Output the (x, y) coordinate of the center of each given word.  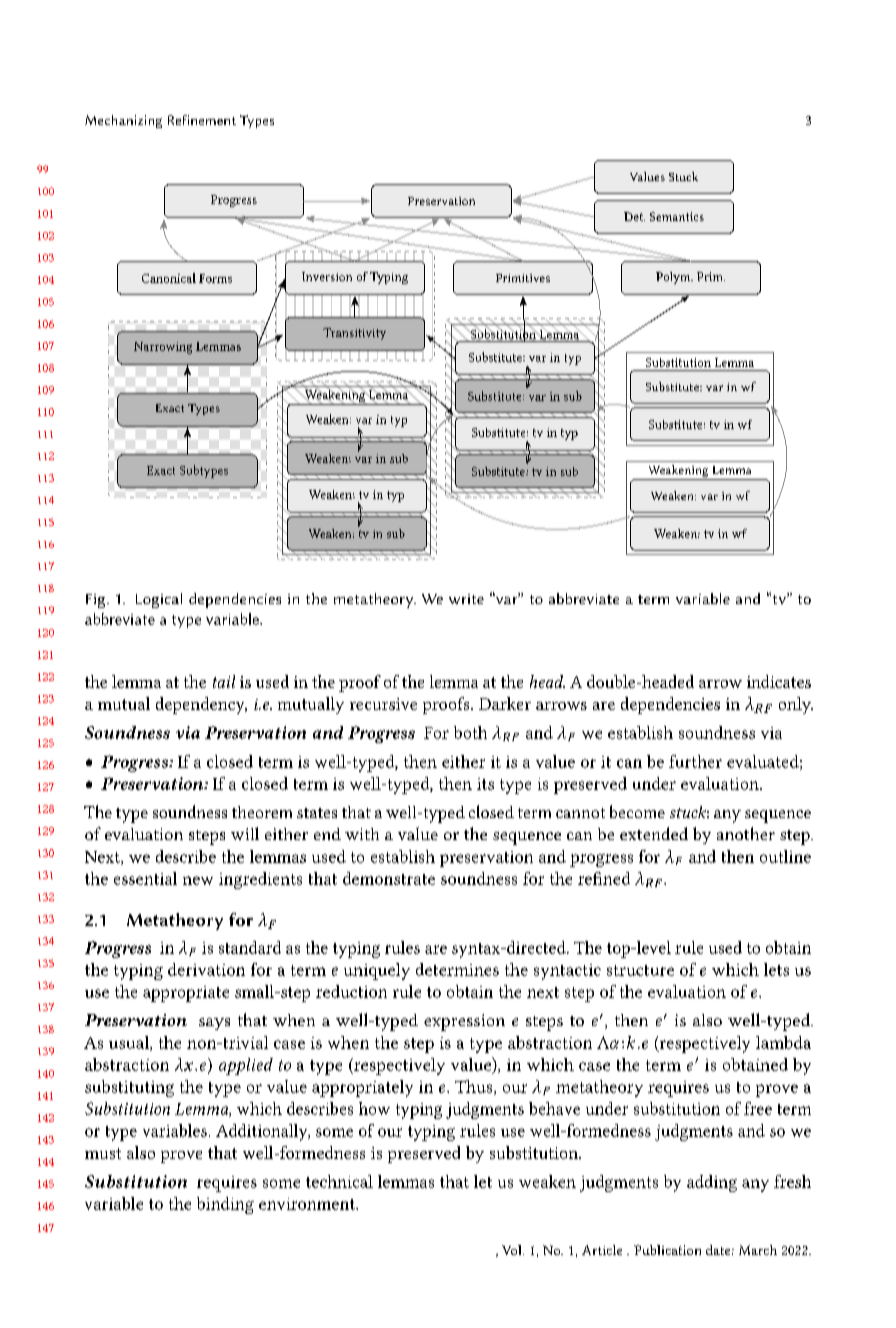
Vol (513, 1250)
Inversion (327, 276)
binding (225, 1205)
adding (712, 1183)
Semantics (677, 216)
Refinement (202, 120)
